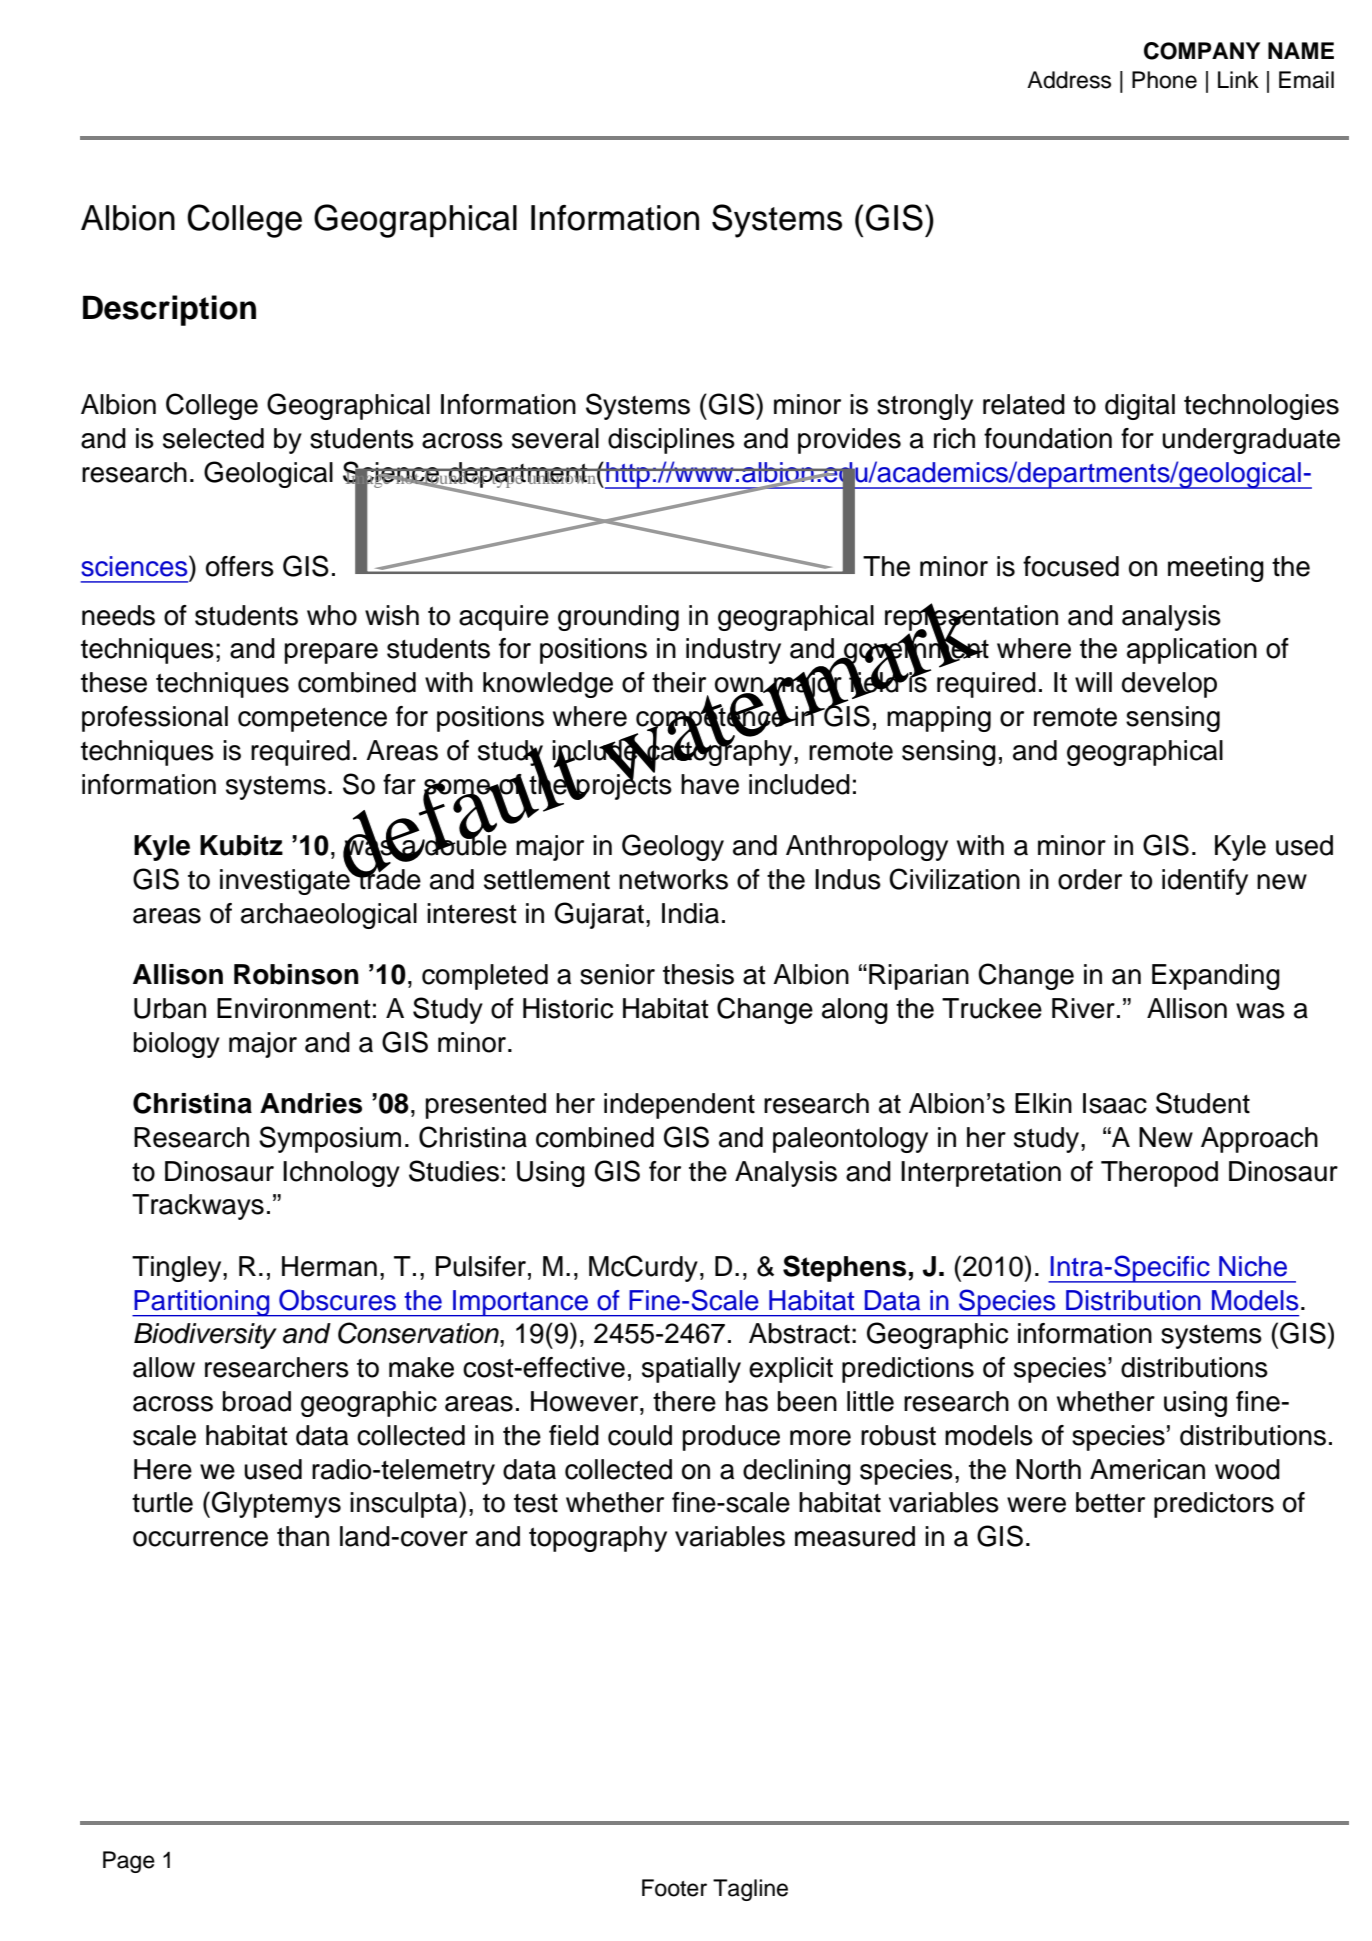 Image resolution: width=1372 pixels, height=1941 pixels. I want to click on Expanding, so click(1216, 977).
